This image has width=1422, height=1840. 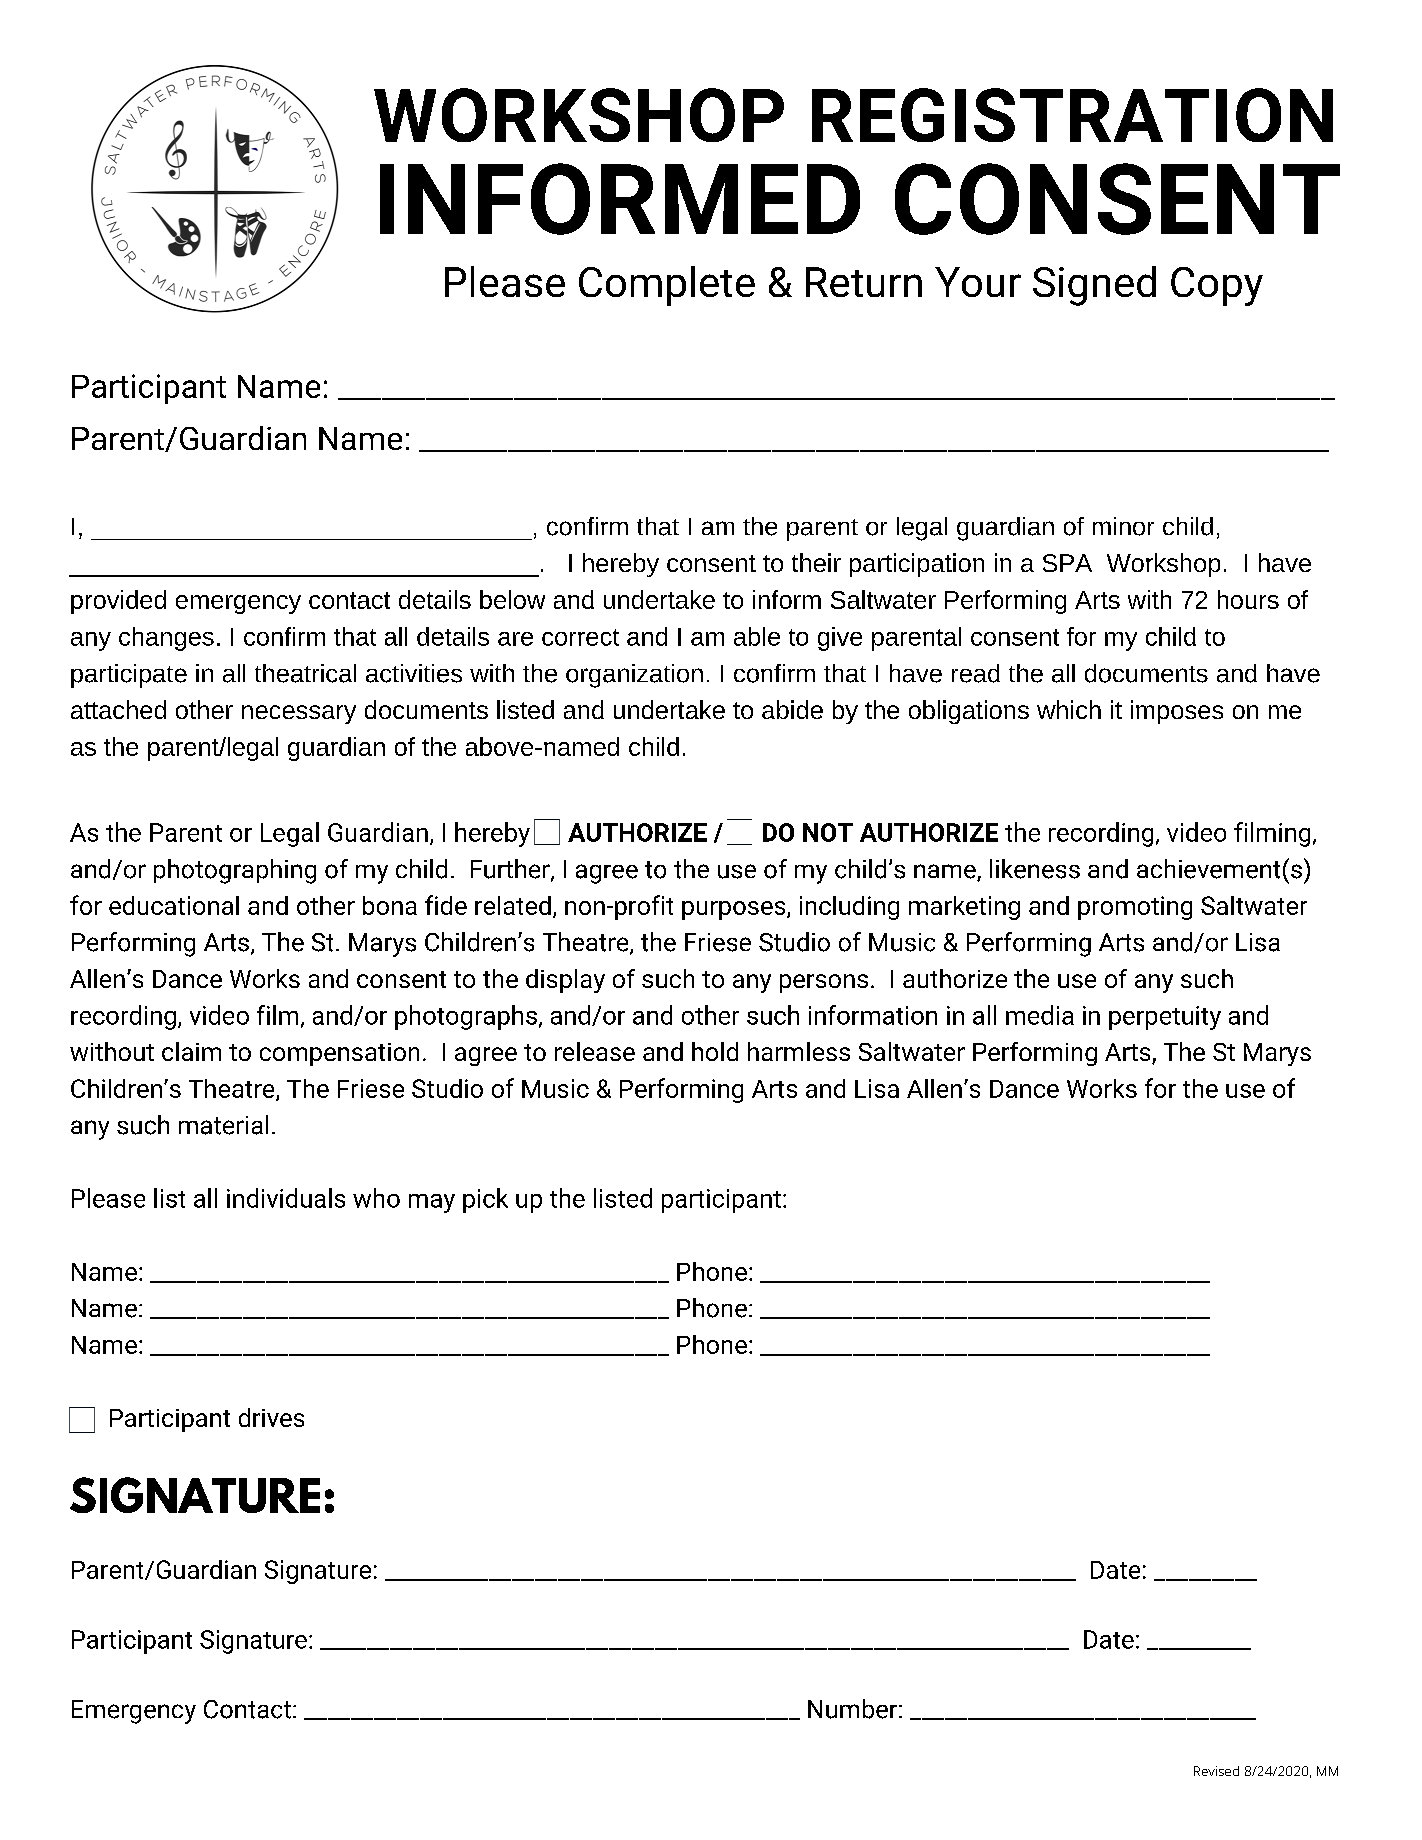 I want to click on Complete, so click(x=667, y=286).
